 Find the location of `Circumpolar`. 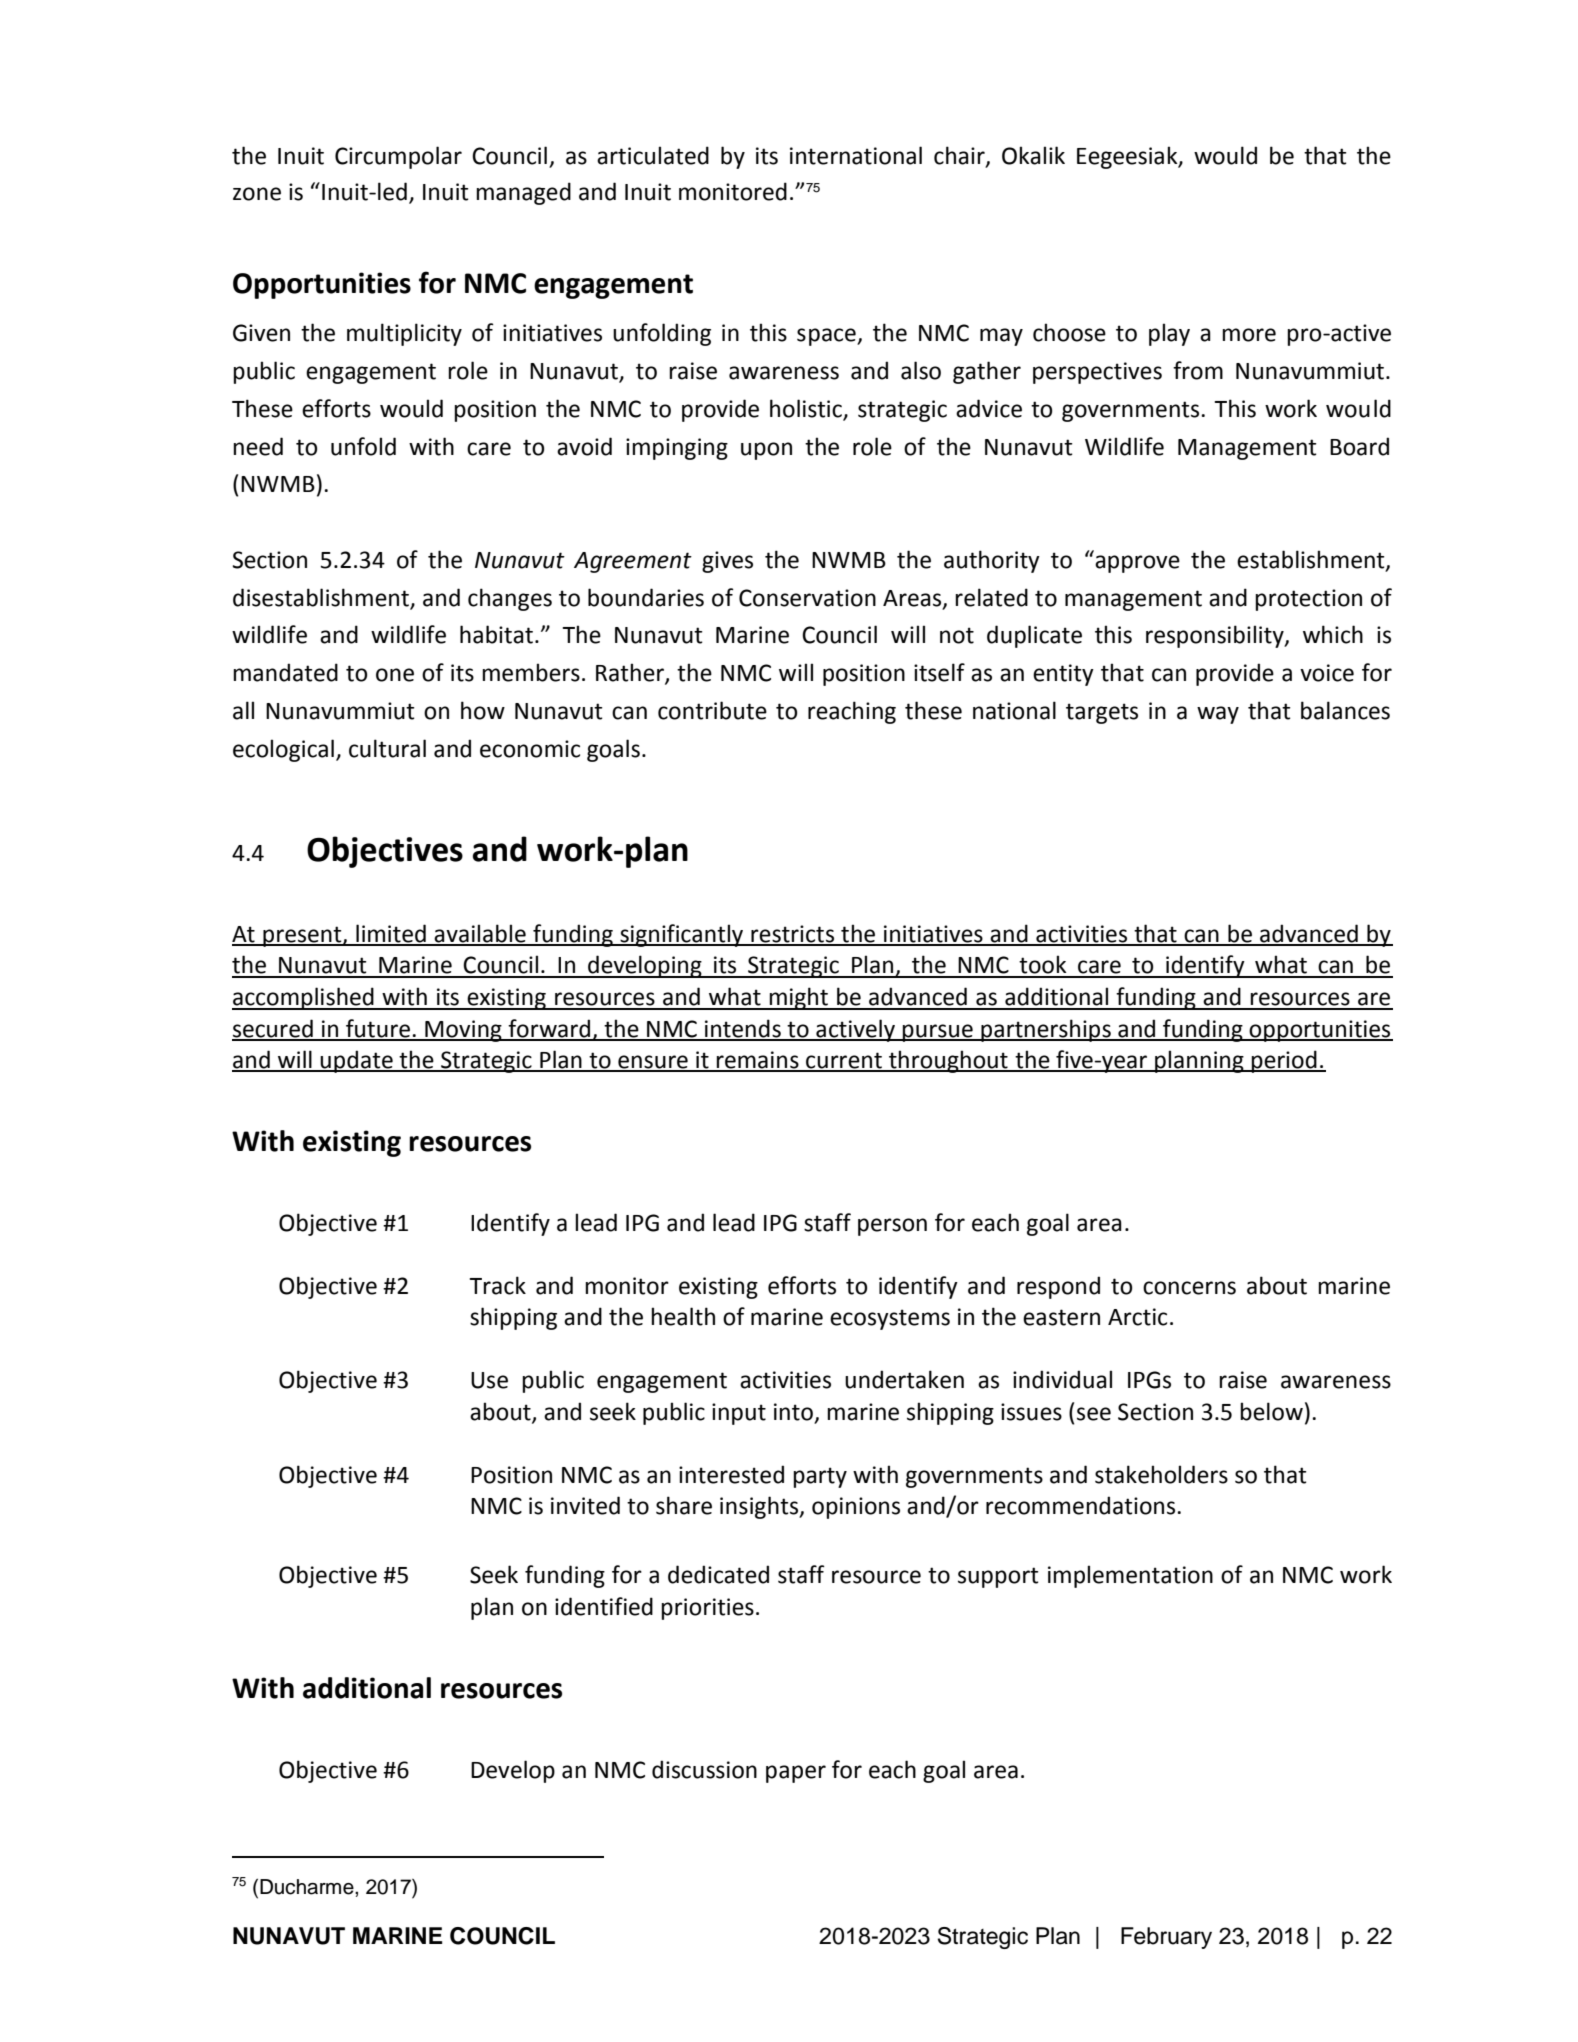

Circumpolar is located at coordinates (398, 157).
